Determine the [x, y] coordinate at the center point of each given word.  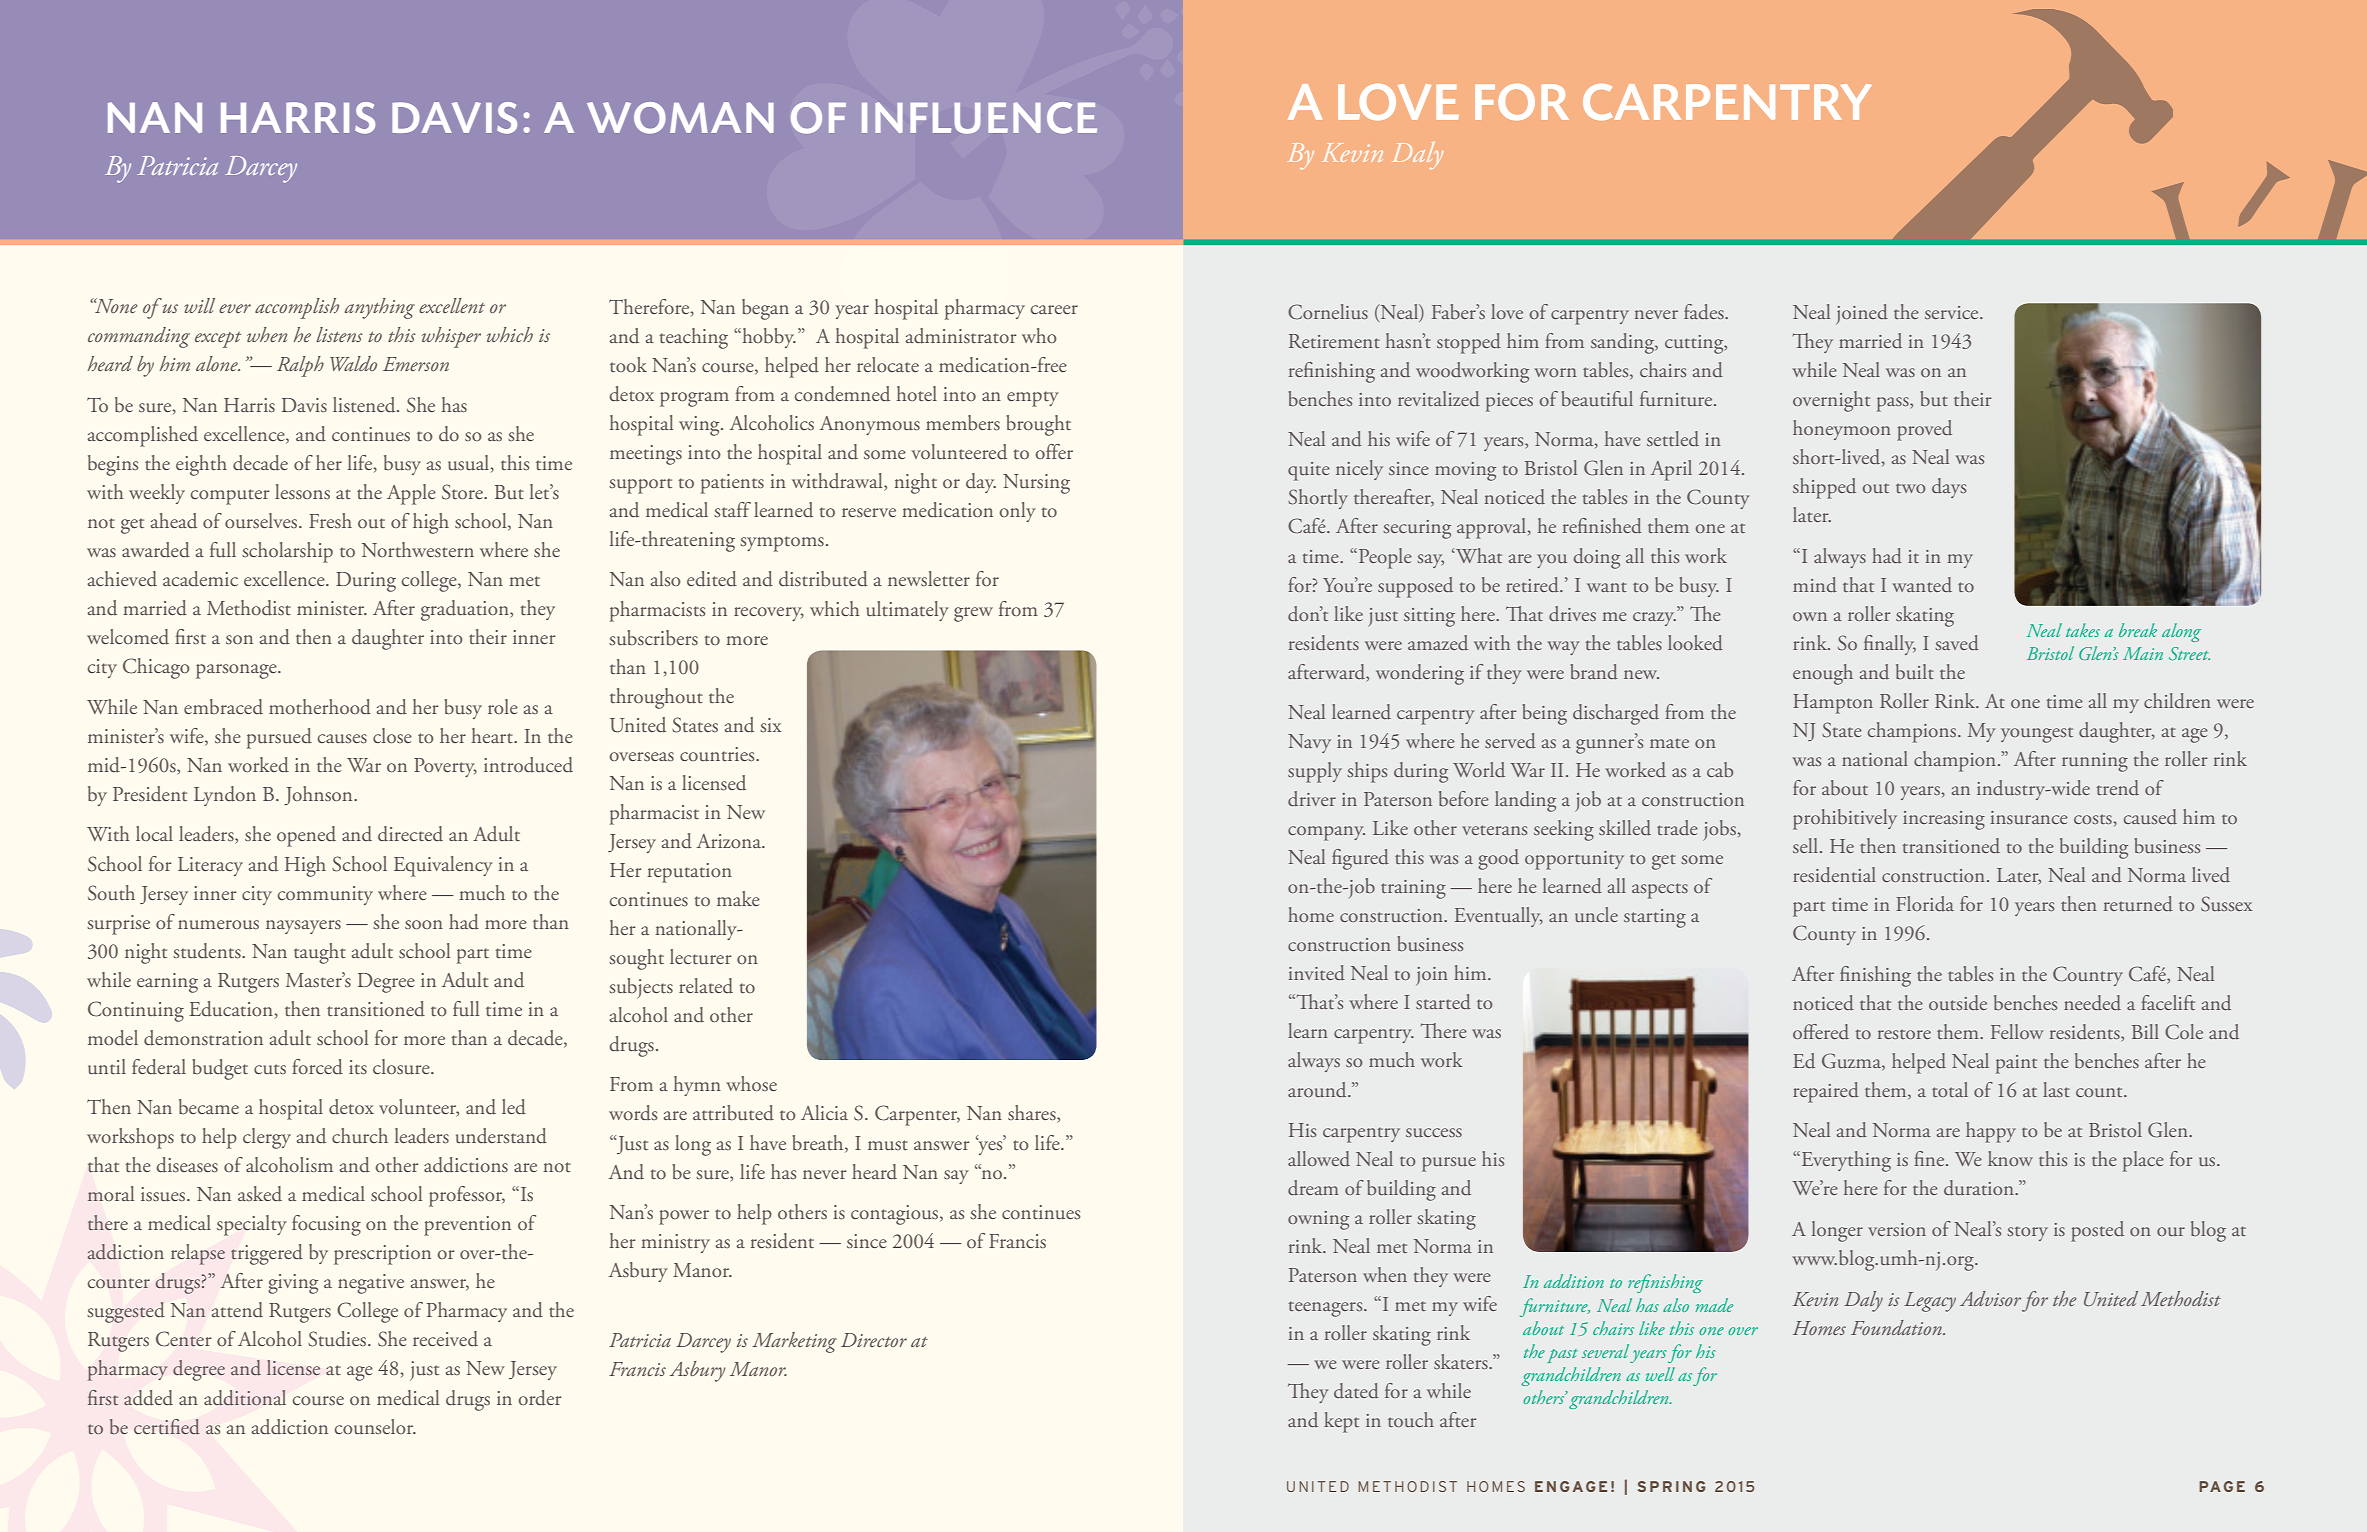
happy [1991, 1132]
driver [1312, 799]
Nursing [1036, 484]
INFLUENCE [979, 118]
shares [1033, 1114]
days [1949, 488]
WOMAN [680, 118]
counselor [375, 1426]
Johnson [319, 795]
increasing [1944, 820]
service [1953, 312]
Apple [411, 494]
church [360, 1136]
